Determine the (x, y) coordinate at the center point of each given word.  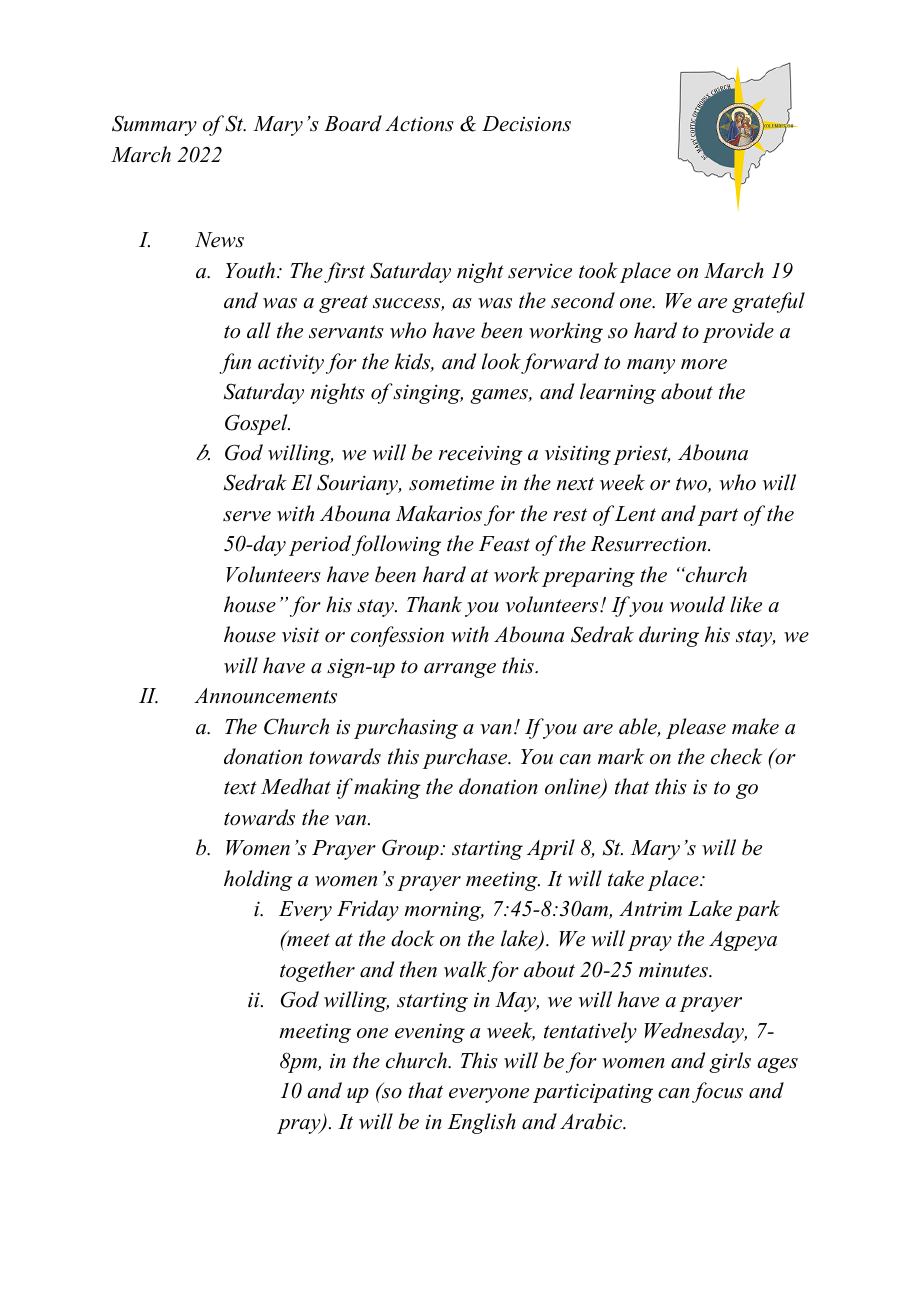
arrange (460, 670)
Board (353, 123)
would (697, 604)
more (704, 364)
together (317, 971)
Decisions (526, 124)
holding (258, 880)
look (501, 361)
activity (291, 364)
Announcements (265, 696)
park (757, 910)
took (598, 270)
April (551, 849)
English (482, 1123)
